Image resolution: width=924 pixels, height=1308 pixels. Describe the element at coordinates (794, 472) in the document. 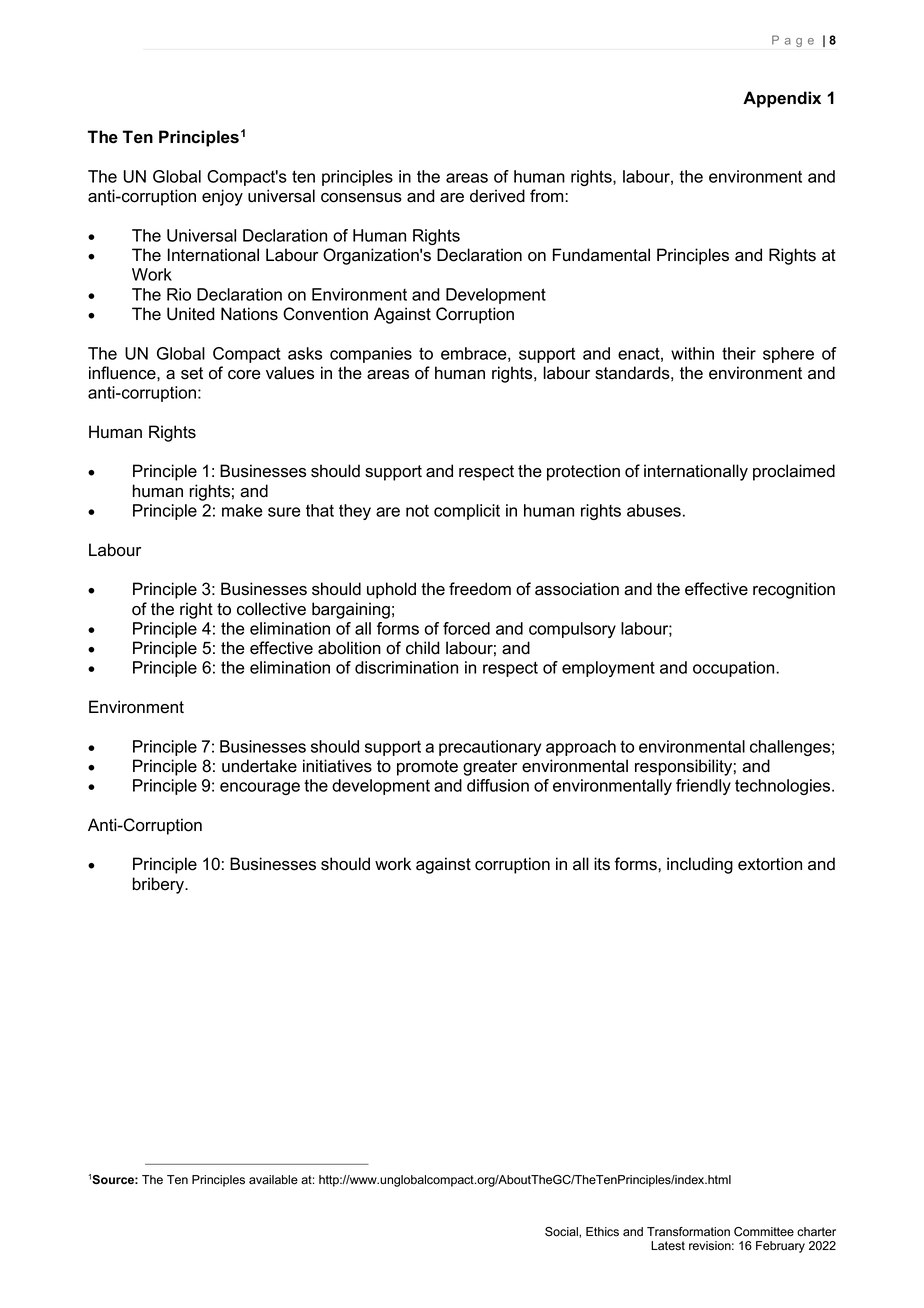

I see `proclaimed` at that location.
